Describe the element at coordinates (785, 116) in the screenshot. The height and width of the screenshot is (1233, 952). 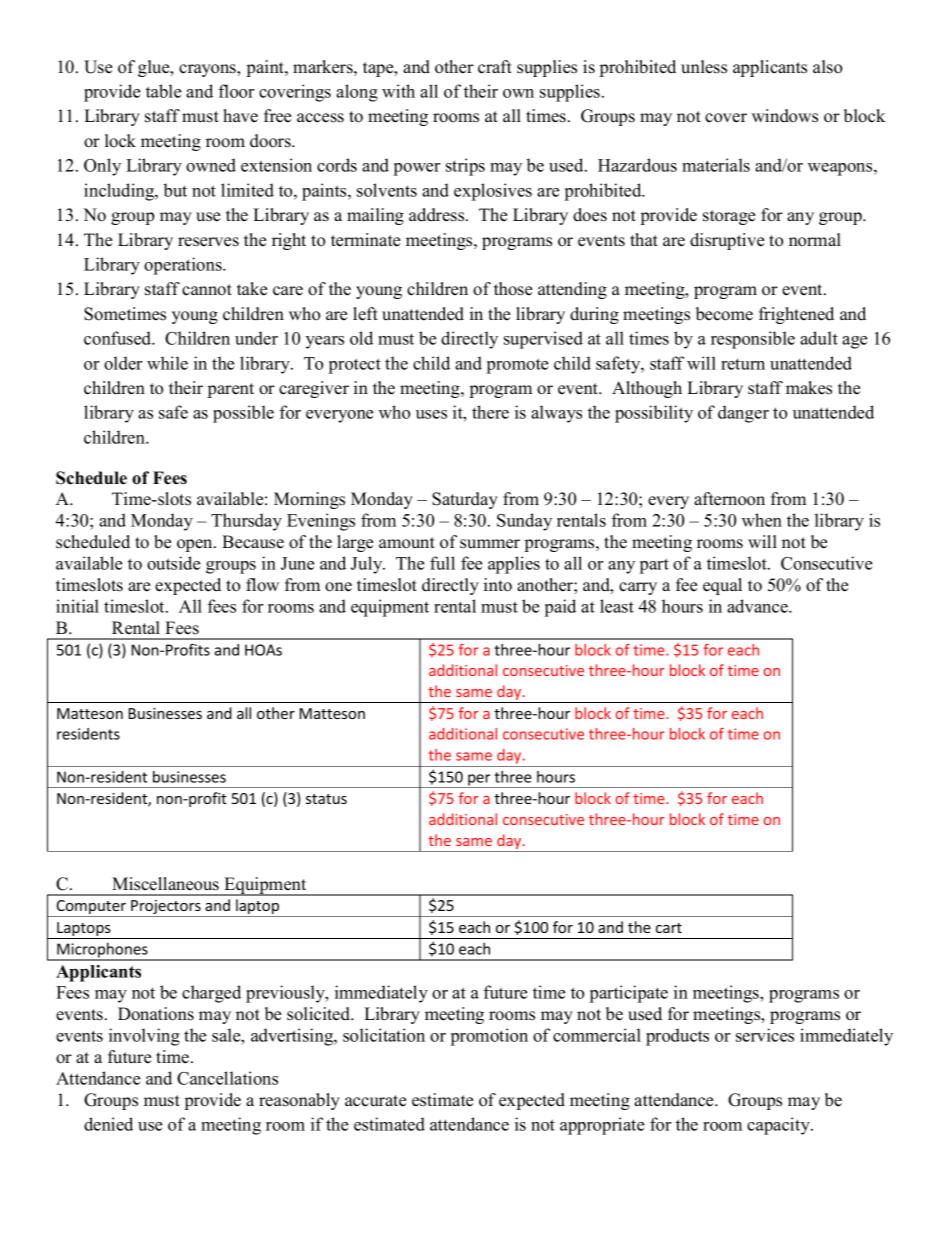
I see `windows` at that location.
